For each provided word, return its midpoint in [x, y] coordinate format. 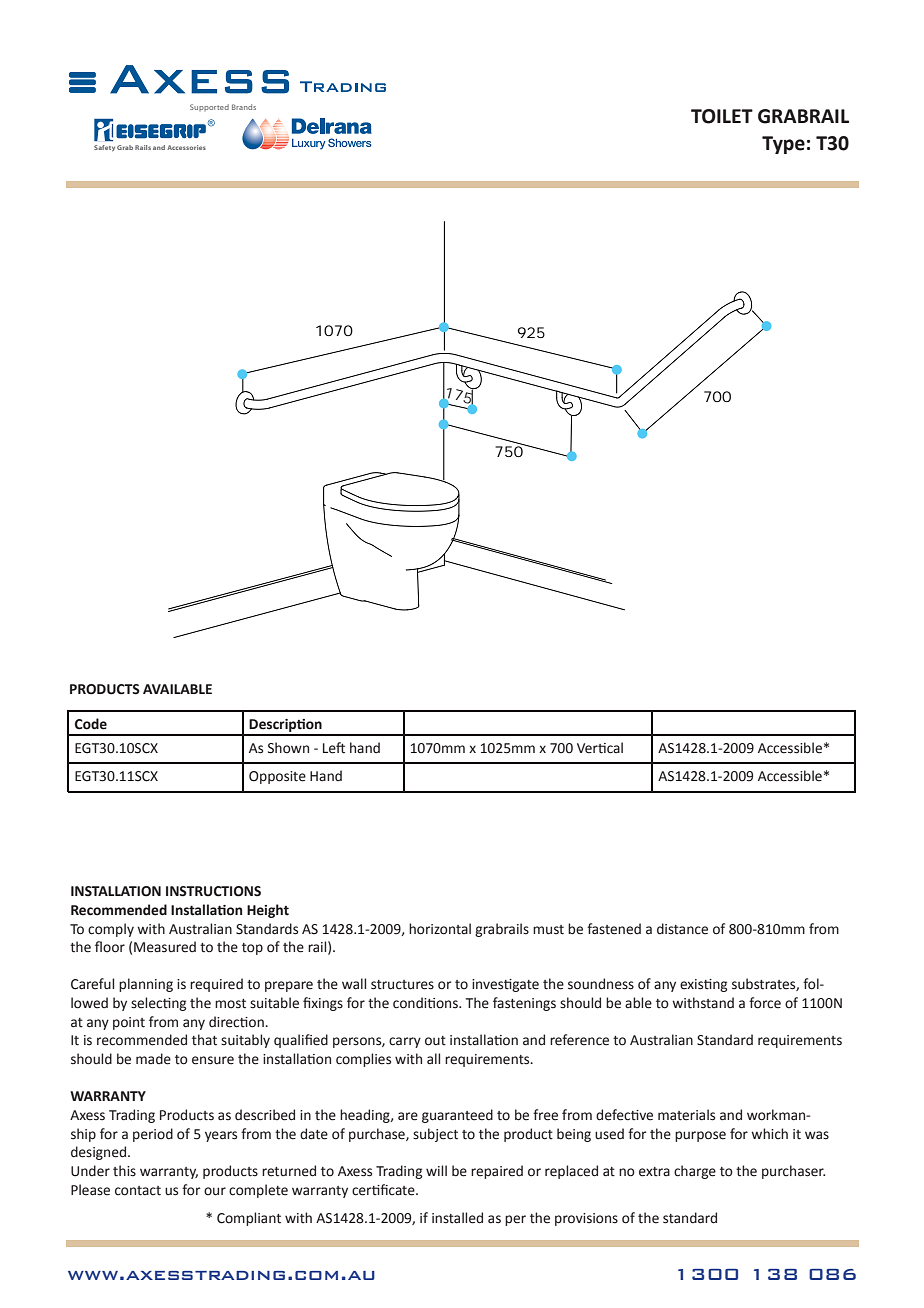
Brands [244, 107]
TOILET [722, 116]
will [436, 1170]
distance [682, 929]
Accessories [186, 147]
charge [695, 1172]
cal [615, 748]
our [215, 1191]
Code [91, 724]
